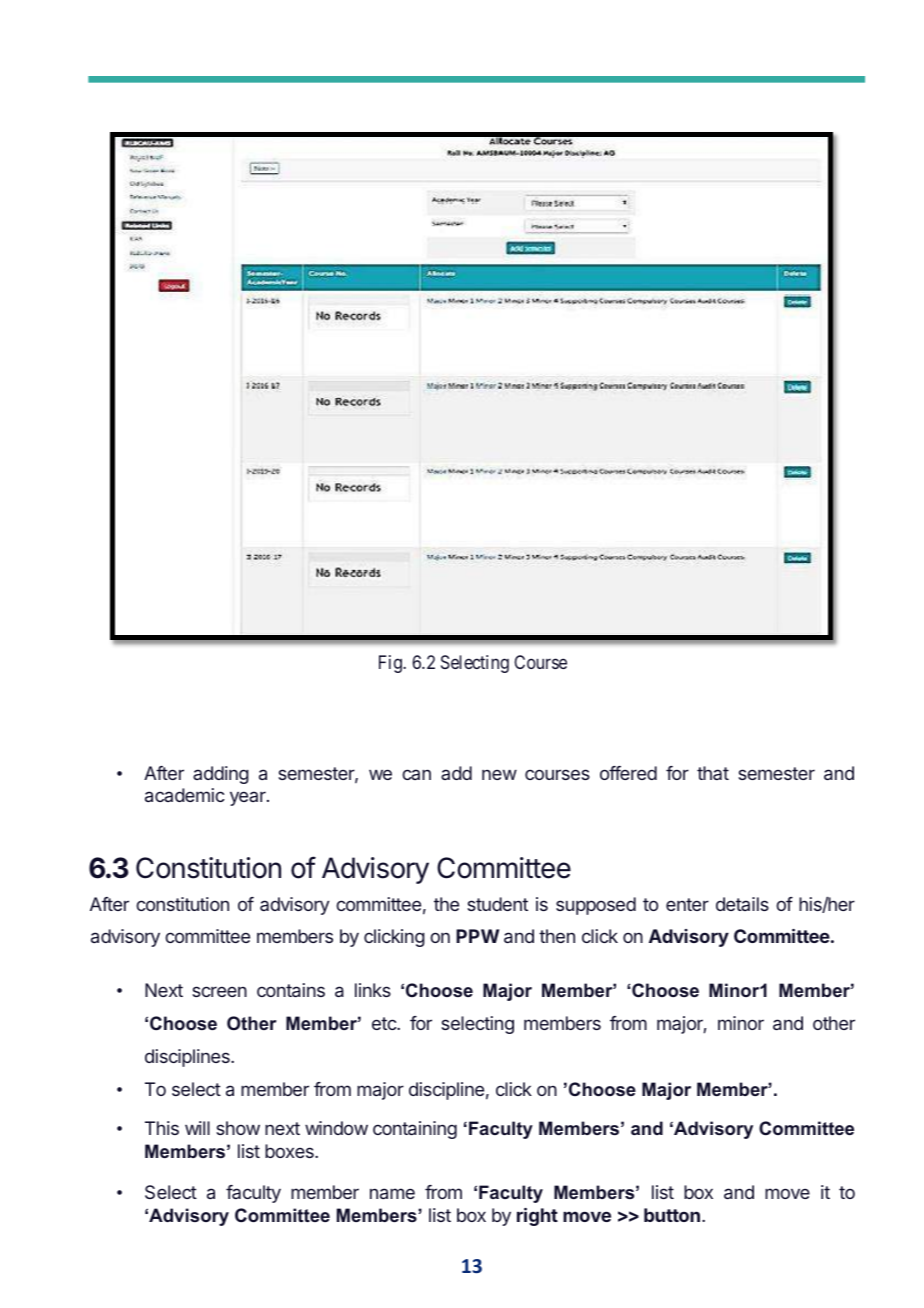 Image resolution: width=924 pixels, height=1308 pixels. I want to click on enter, so click(687, 904).
